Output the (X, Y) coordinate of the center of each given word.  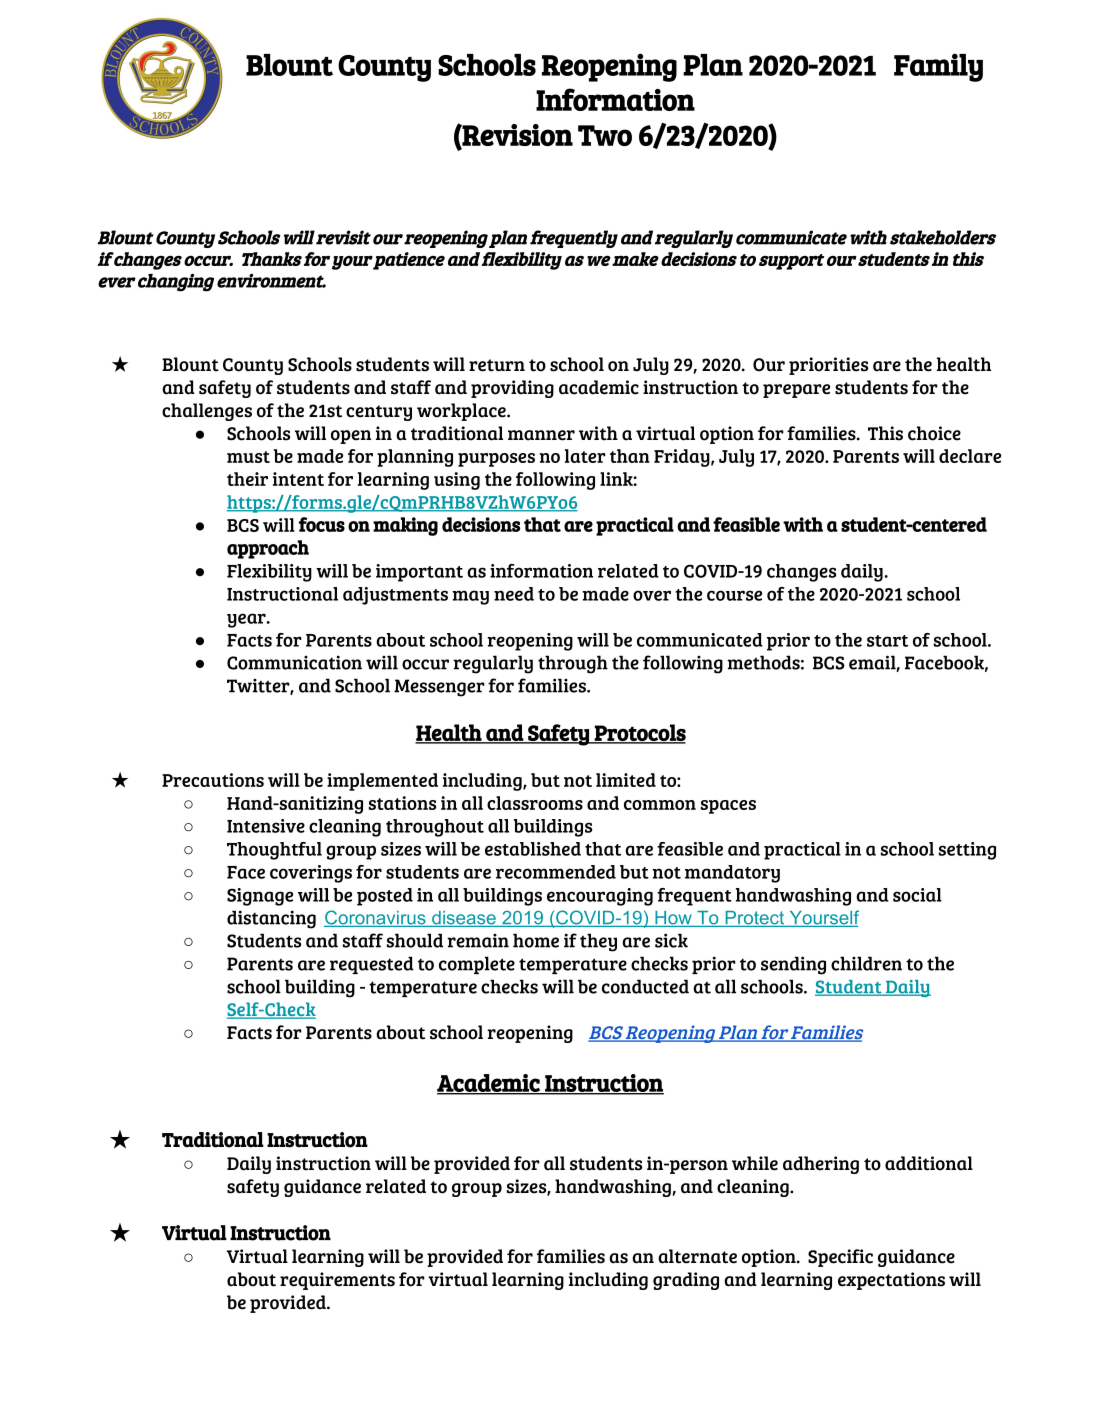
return (497, 365)
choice (934, 433)
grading (686, 1281)
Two (605, 135)
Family (938, 67)
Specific (840, 1258)
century (379, 413)
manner (541, 435)
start (887, 641)
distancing (271, 919)
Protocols (639, 734)
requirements (337, 1281)
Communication (294, 662)
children (866, 963)
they (598, 942)
